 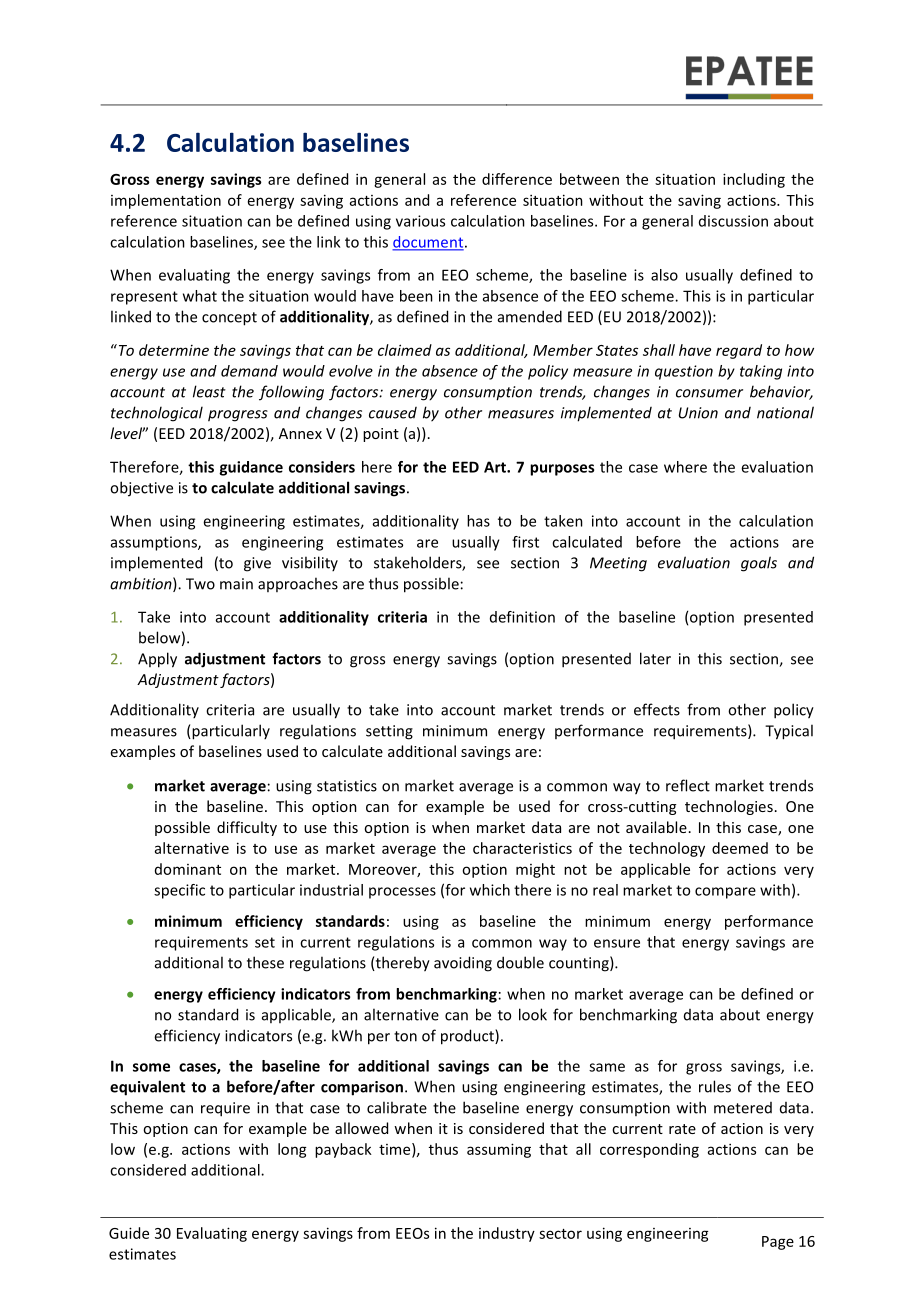 What do you see at coordinates (507, 1234) in the document?
I see `industry` at bounding box center [507, 1234].
